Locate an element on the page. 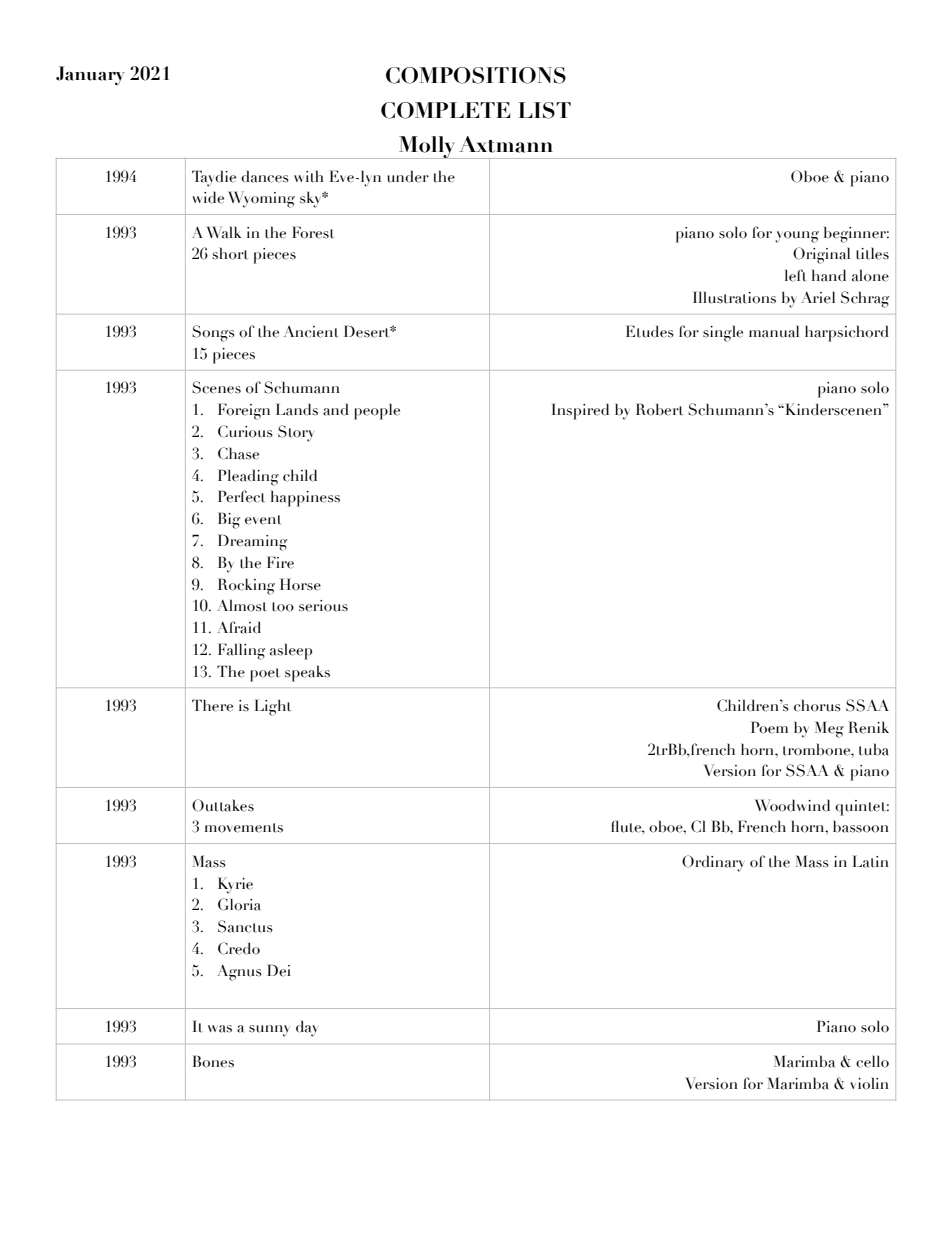  Poem is located at coordinates (769, 727).
